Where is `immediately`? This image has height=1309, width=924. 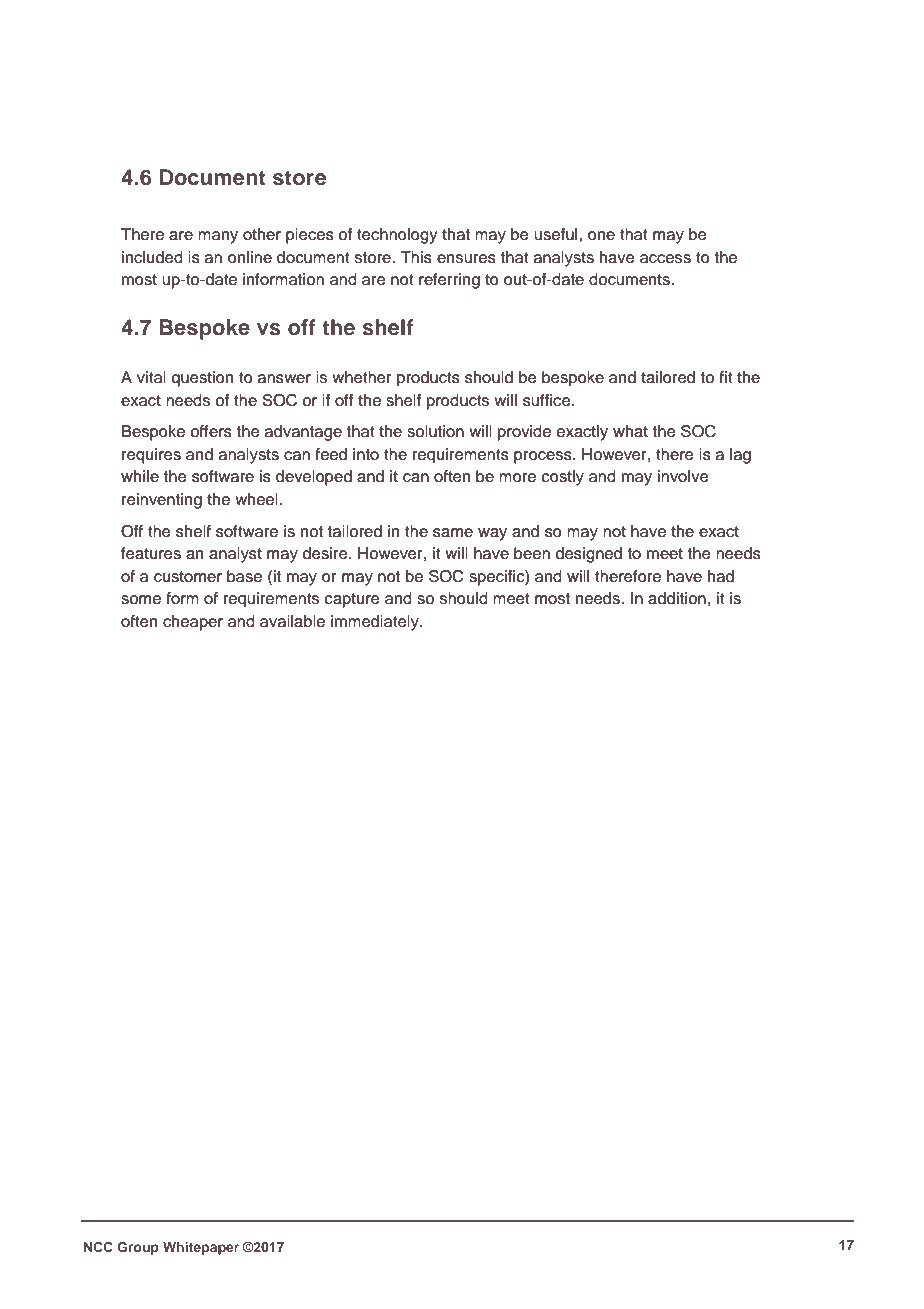 immediately is located at coordinates (376, 623).
